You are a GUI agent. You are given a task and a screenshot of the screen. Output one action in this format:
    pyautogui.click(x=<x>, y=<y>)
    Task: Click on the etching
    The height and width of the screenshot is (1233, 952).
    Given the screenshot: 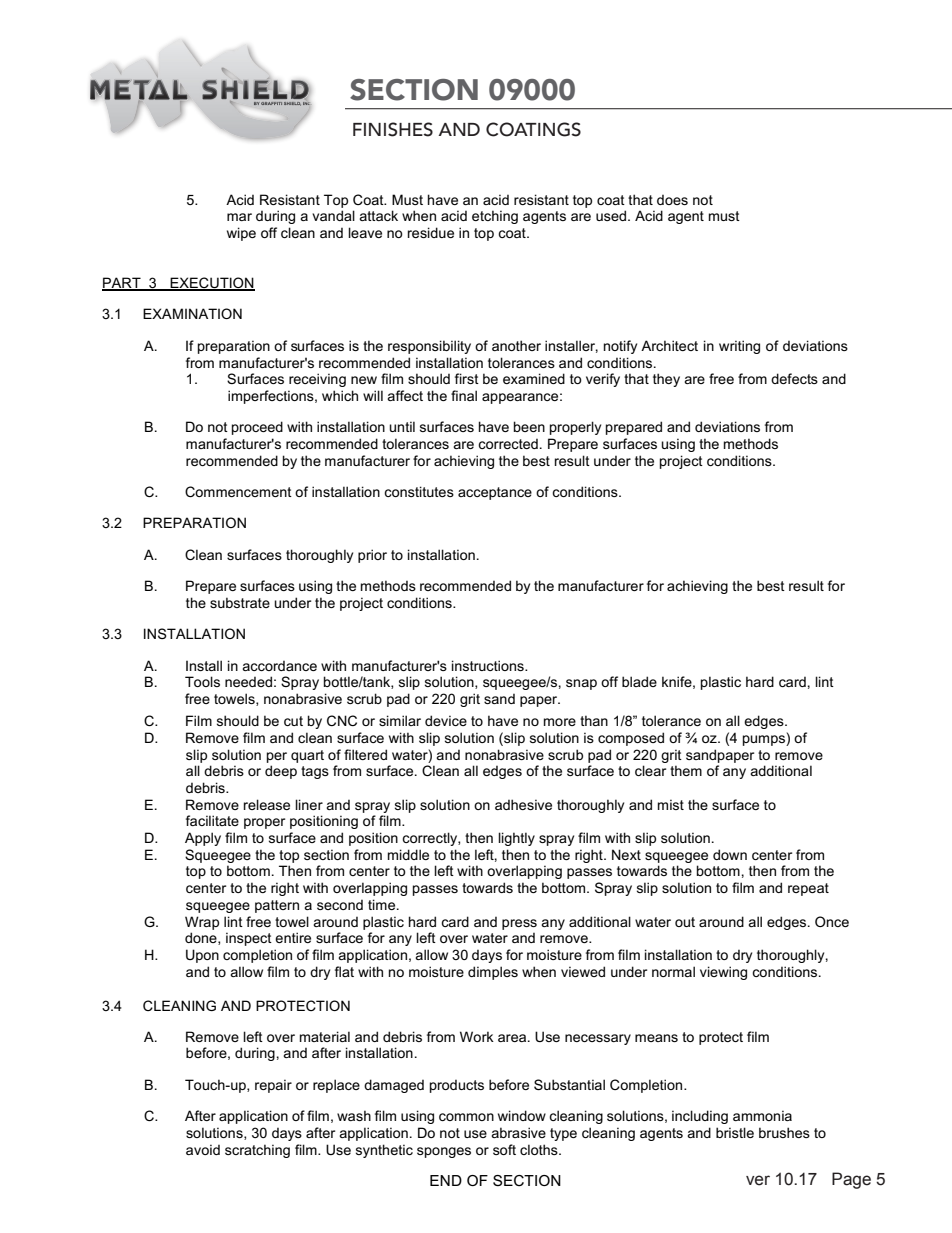 What is the action you would take?
    pyautogui.click(x=495, y=217)
